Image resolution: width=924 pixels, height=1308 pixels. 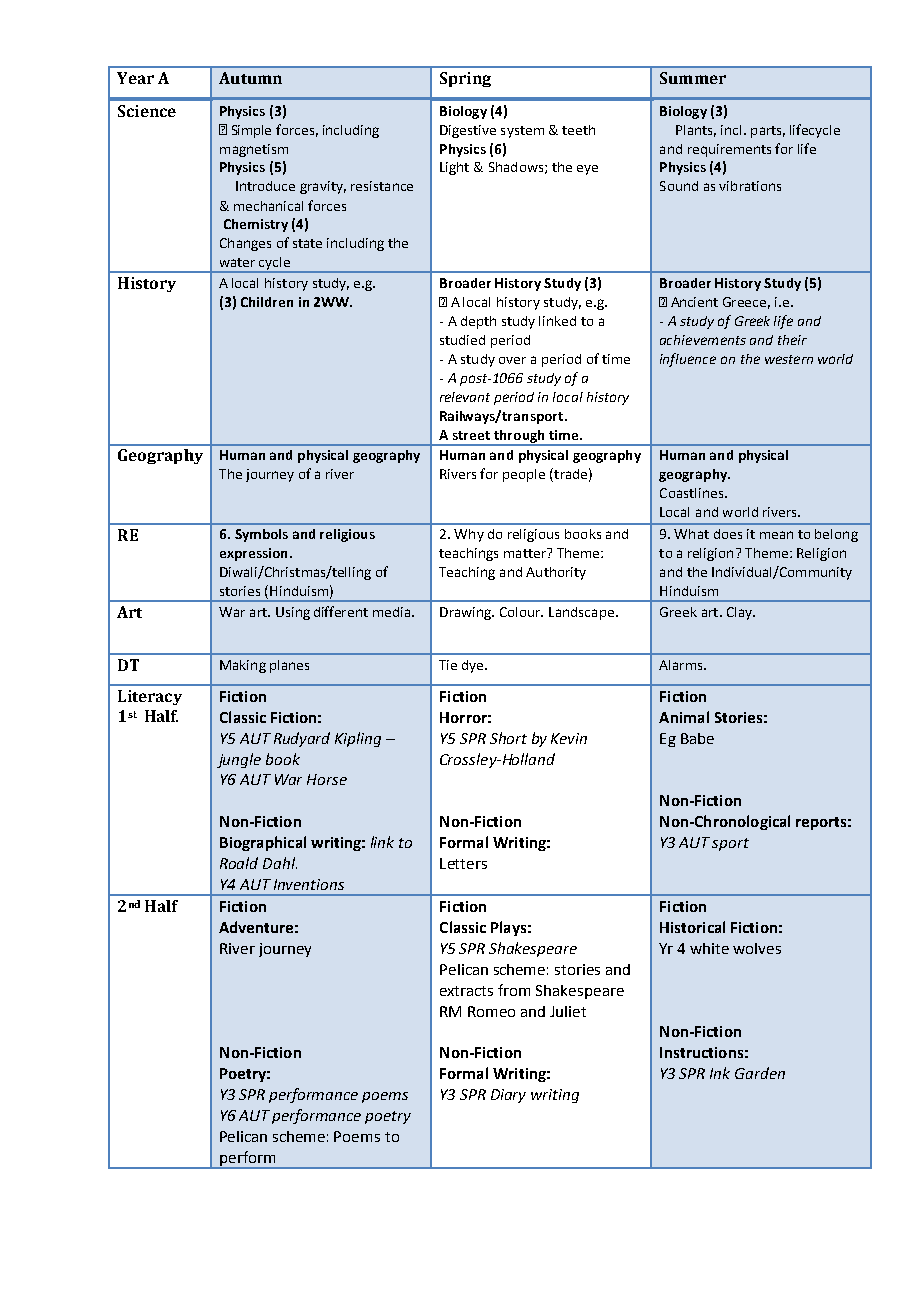 What do you see at coordinates (468, 131) in the screenshot?
I see `Digestive` at bounding box center [468, 131].
